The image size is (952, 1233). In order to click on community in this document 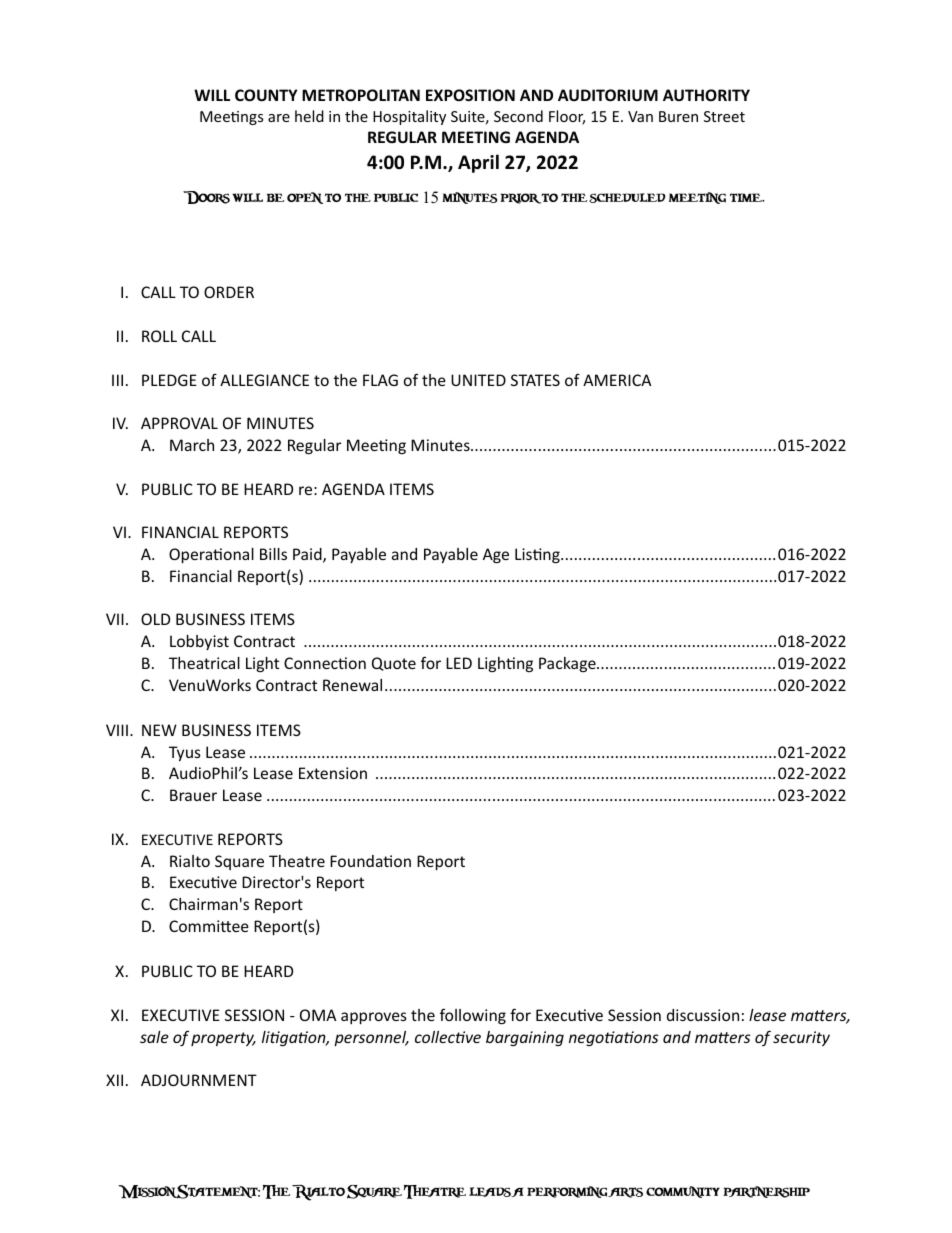, I will do `click(683, 1192)`.
